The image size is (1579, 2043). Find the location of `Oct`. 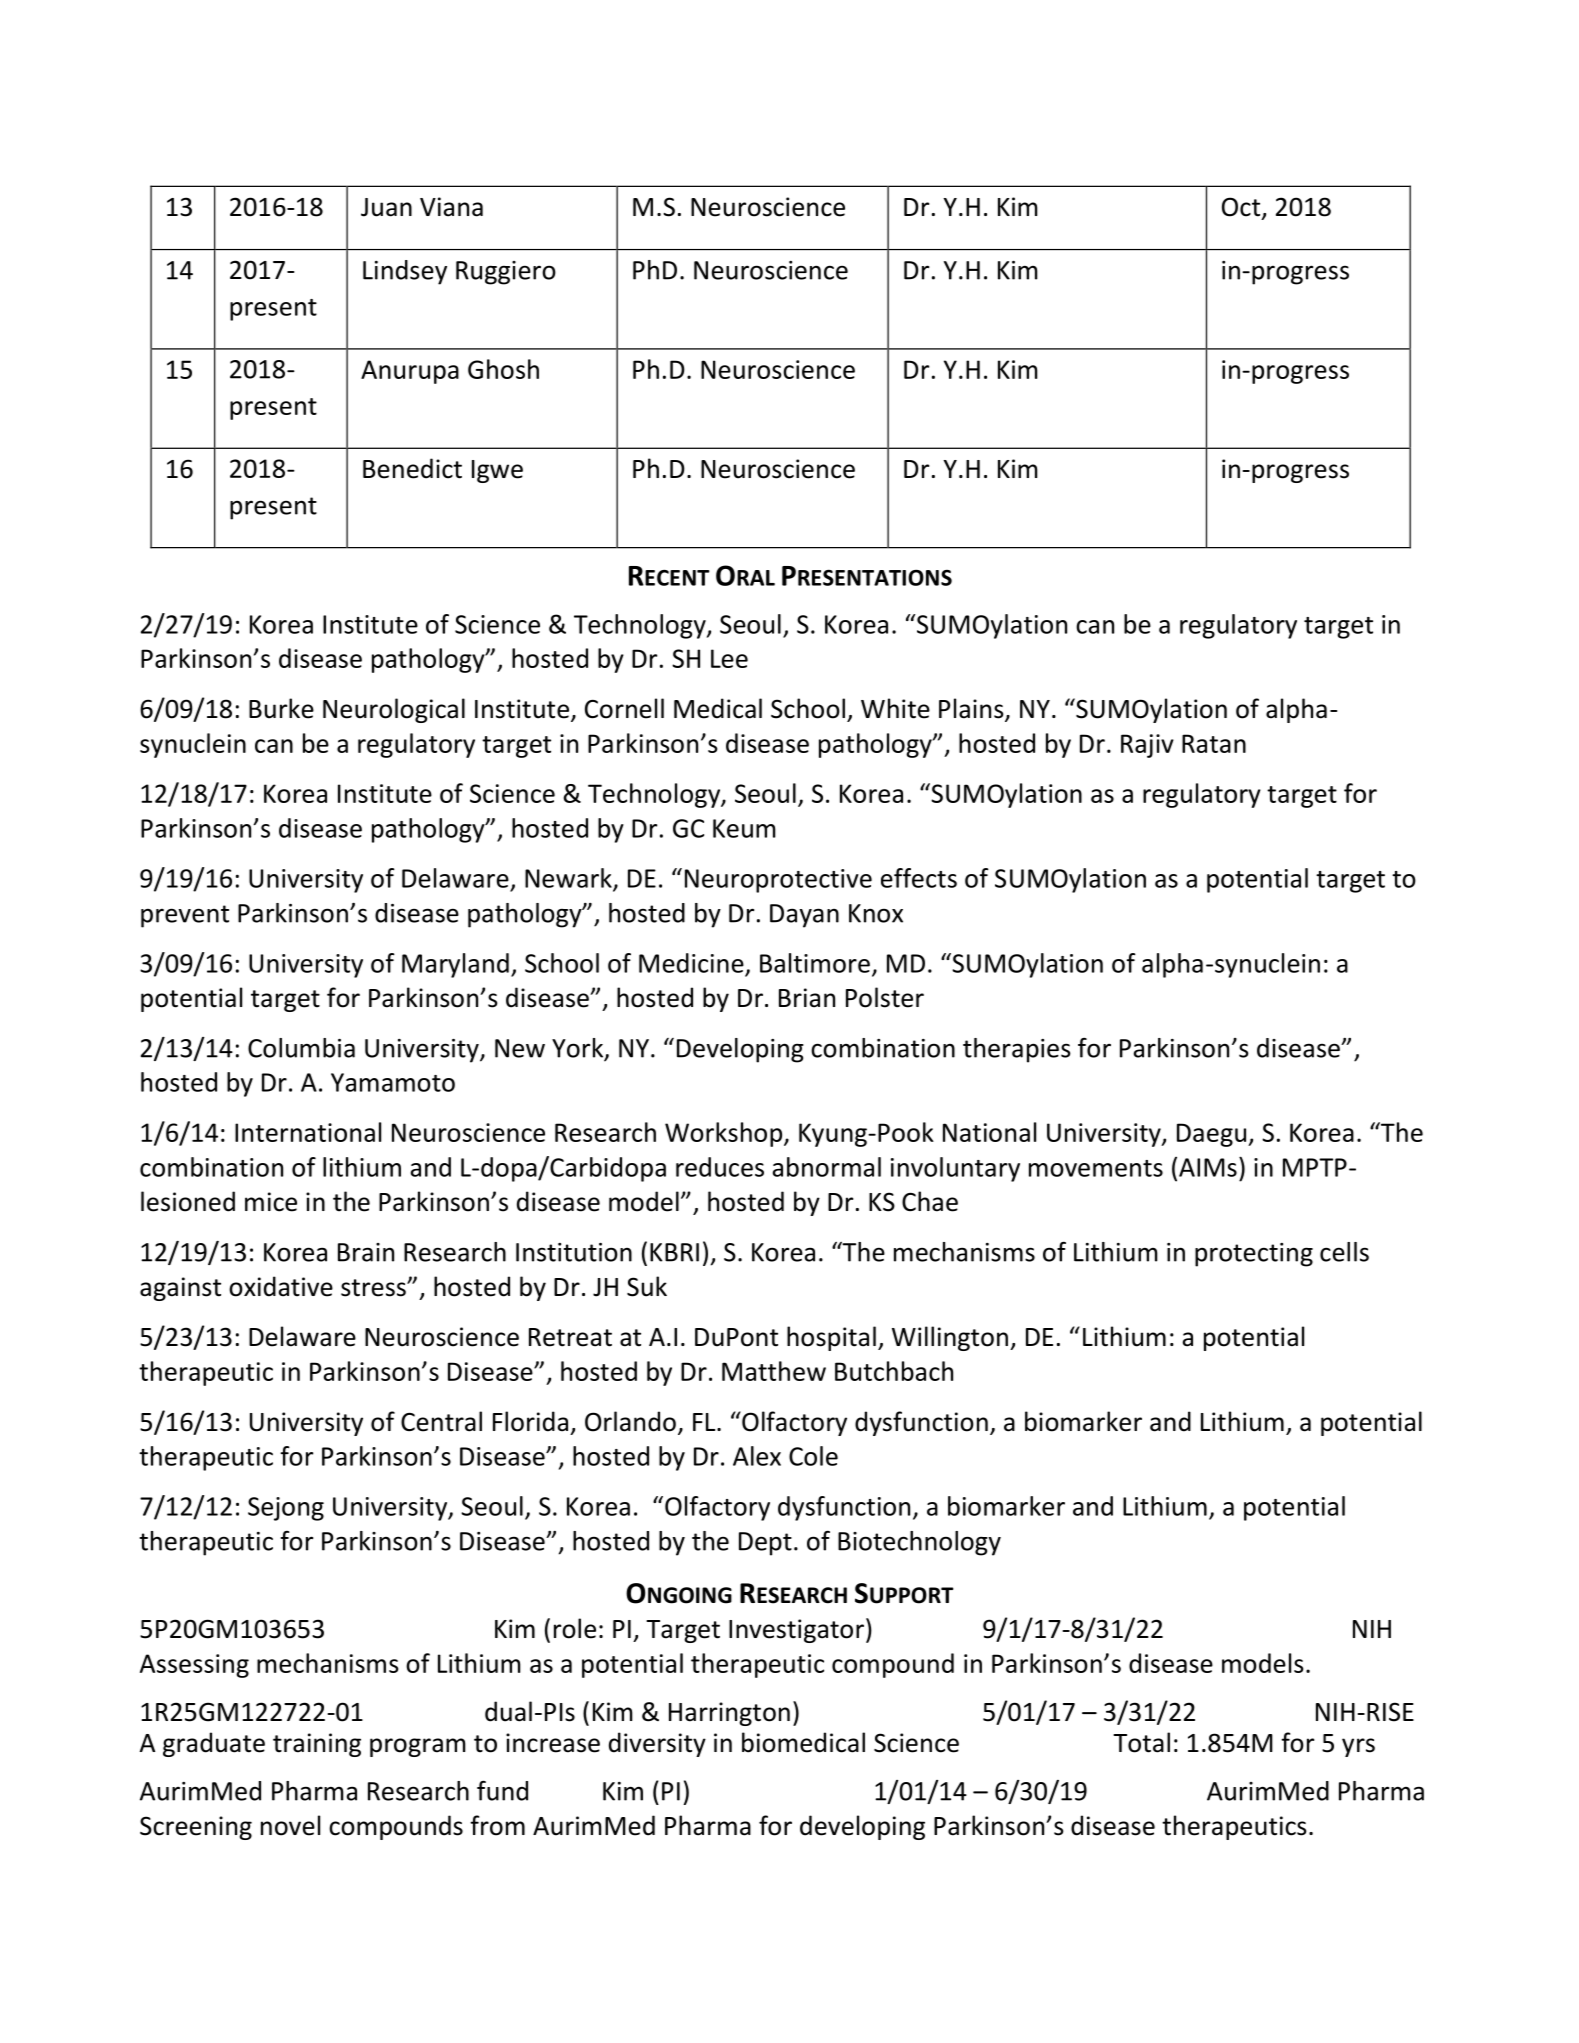

Oct is located at coordinates (1241, 207).
